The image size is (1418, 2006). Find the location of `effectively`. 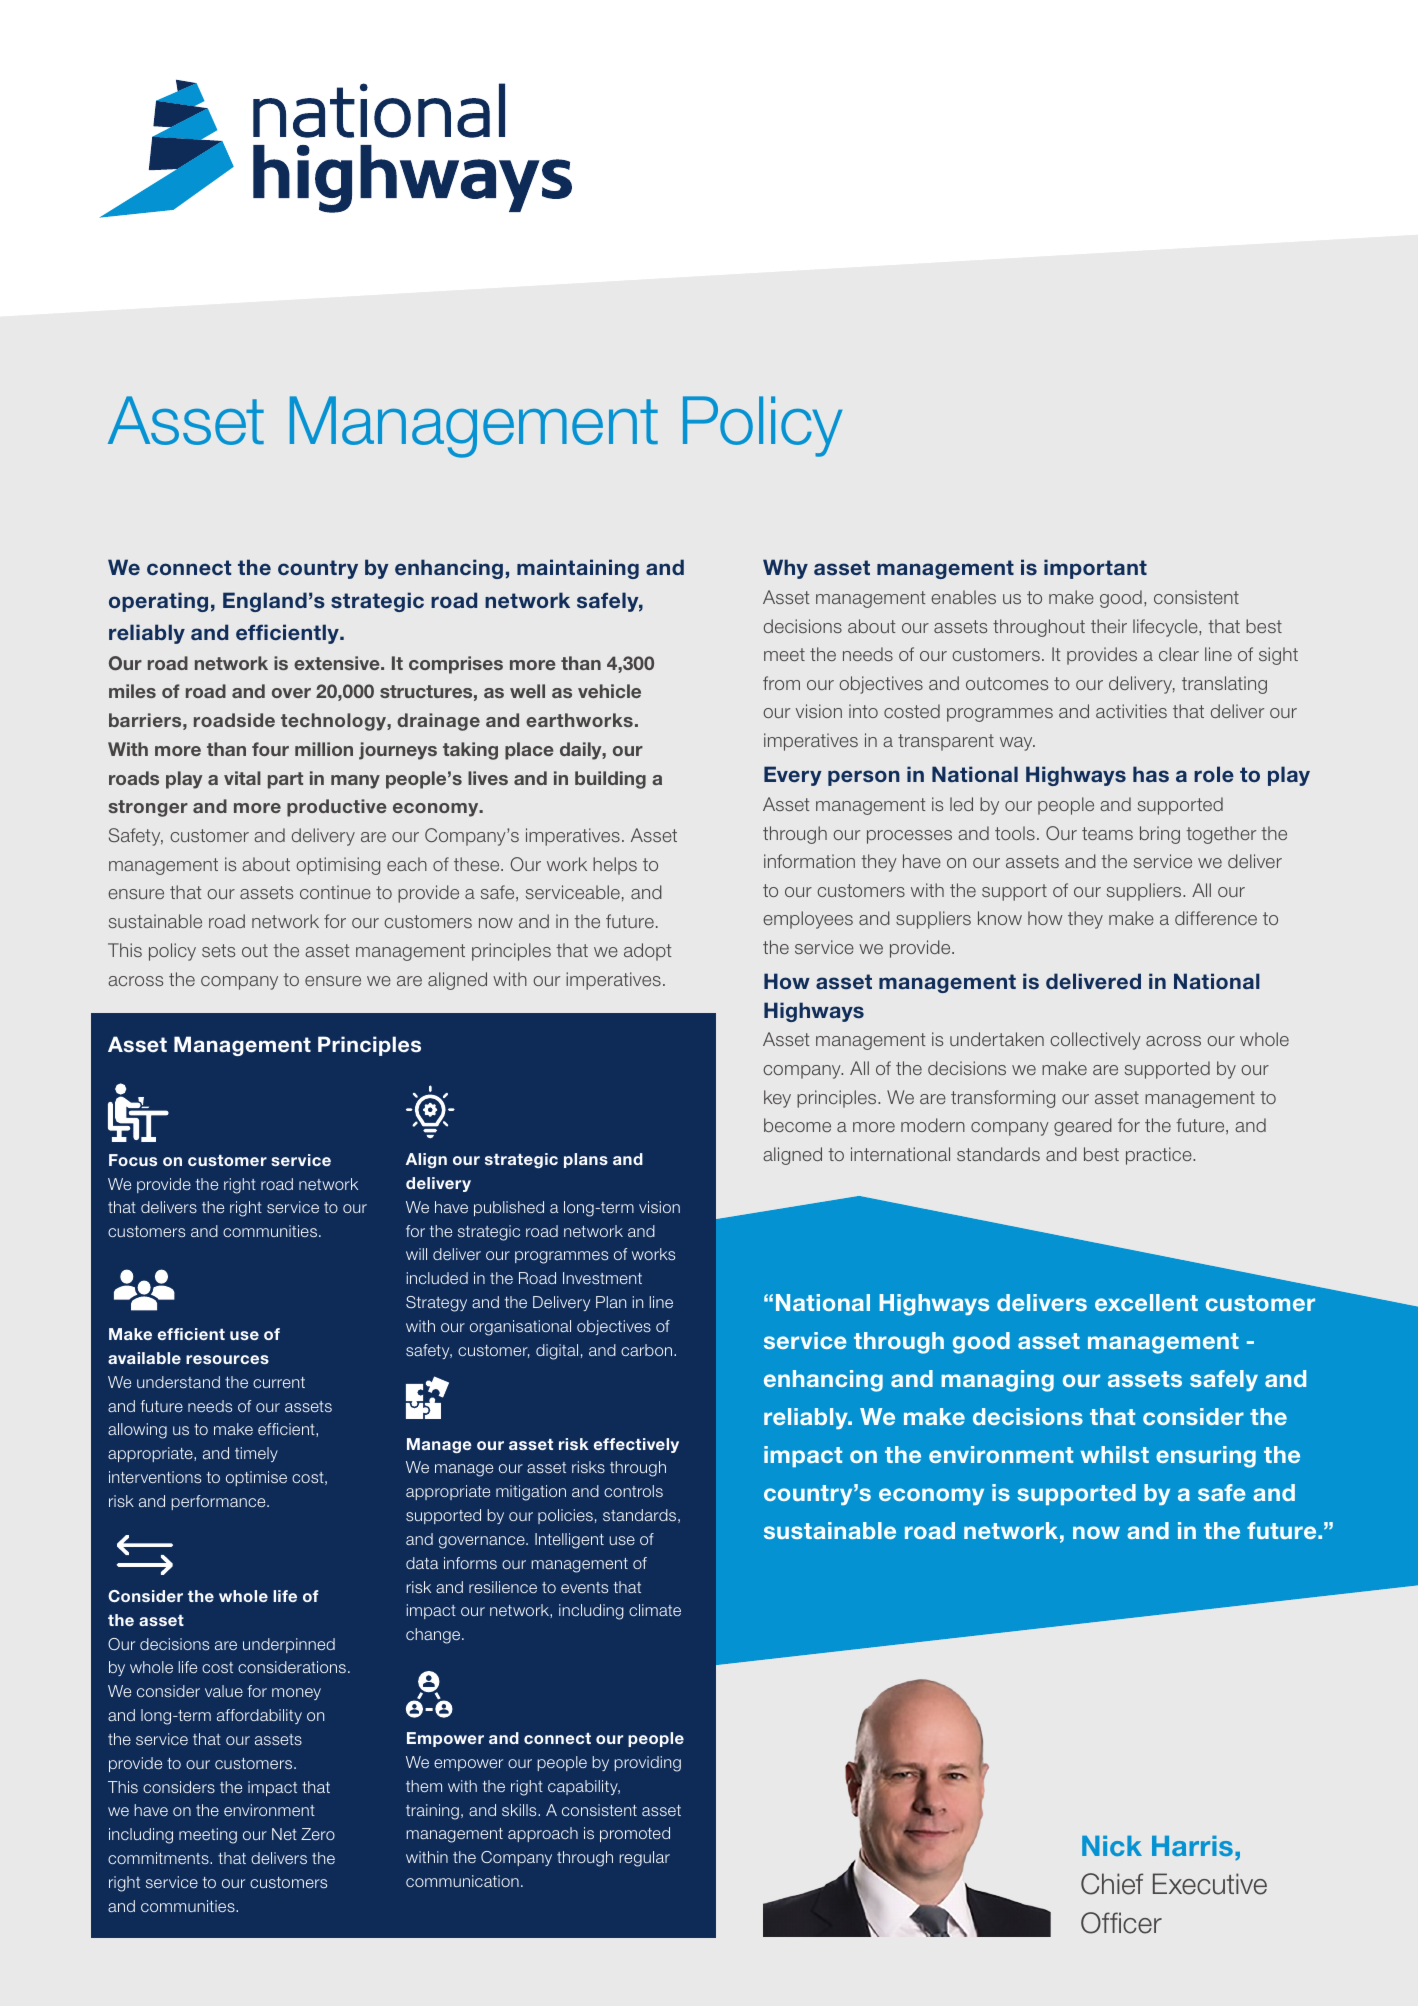

effectively is located at coordinates (636, 1445).
